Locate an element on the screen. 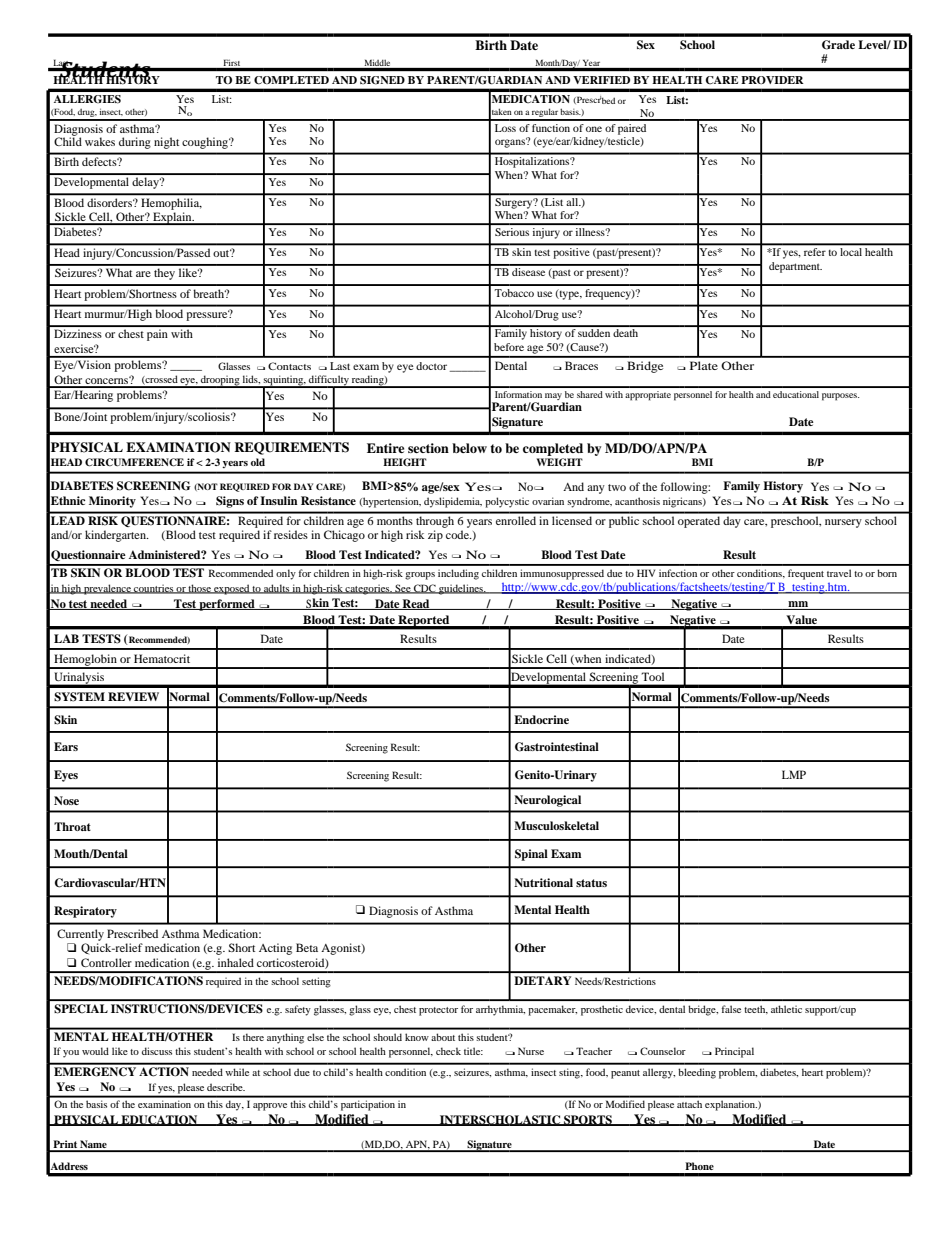 The image size is (952, 1233). PROVIDER is located at coordinates (772, 80).
